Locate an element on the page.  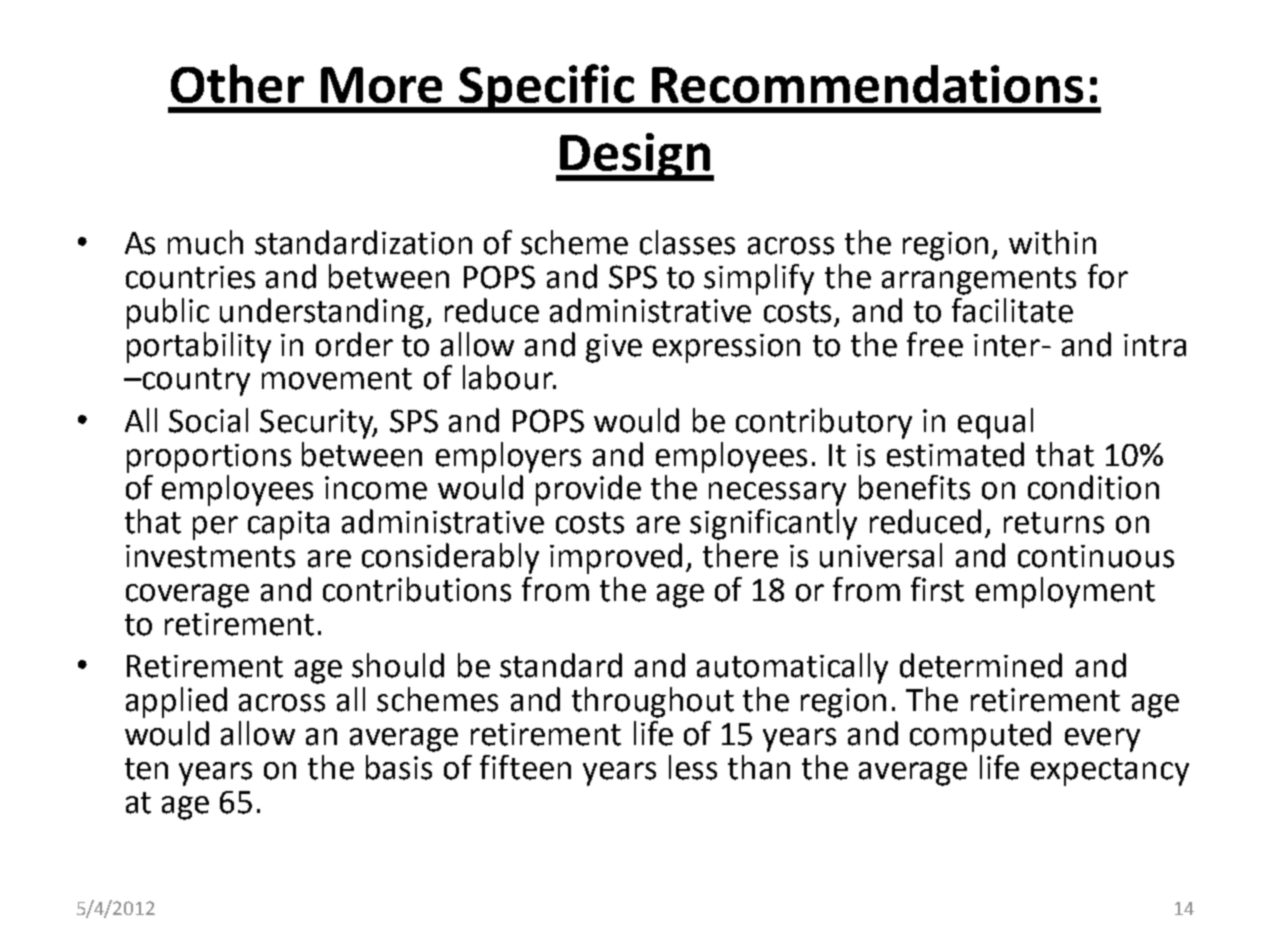
Recommendations is located at coordinates (867, 84).
